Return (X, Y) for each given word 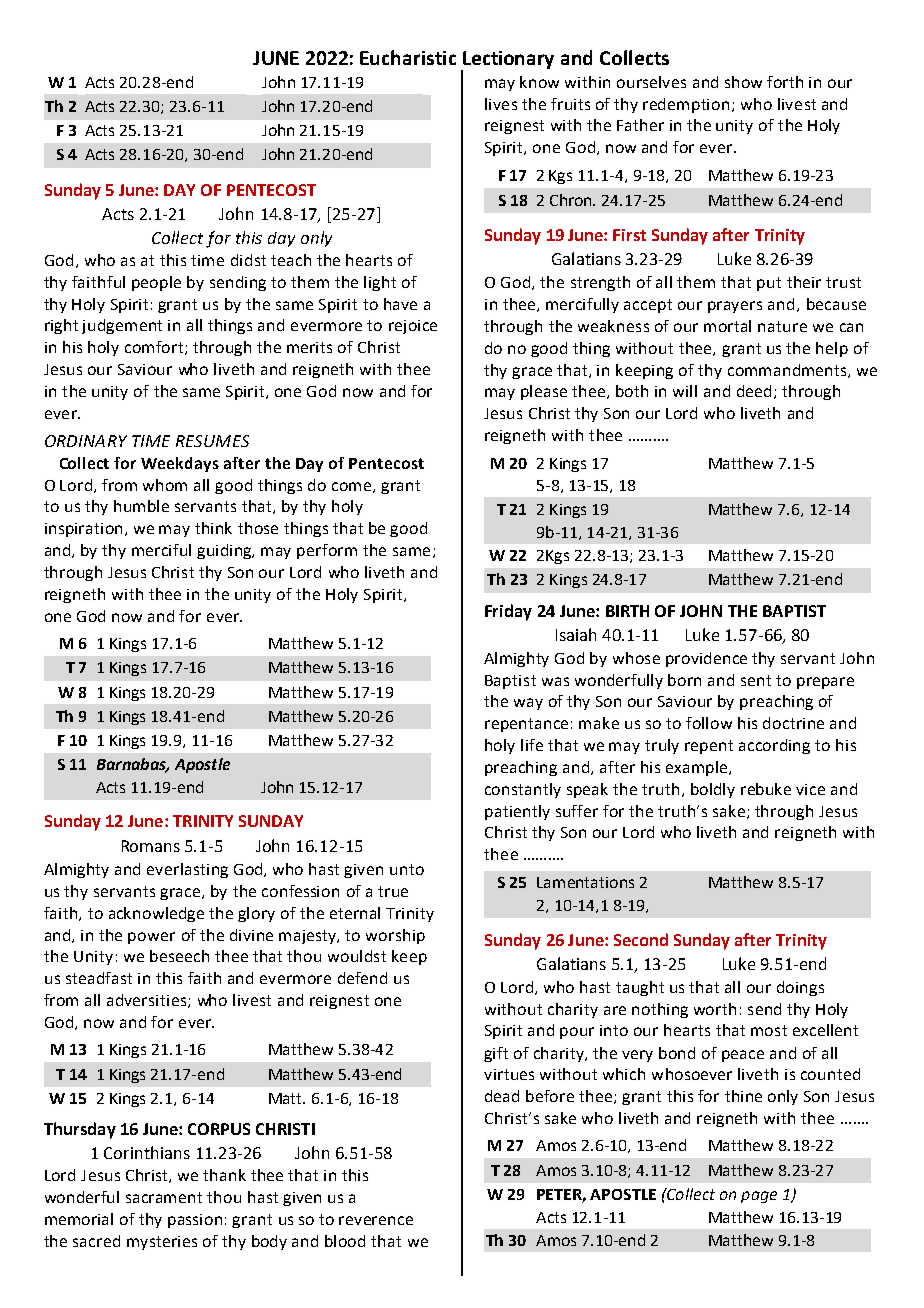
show (743, 82)
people (156, 283)
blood (345, 1241)
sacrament (164, 1197)
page (759, 1197)
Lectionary (507, 61)
